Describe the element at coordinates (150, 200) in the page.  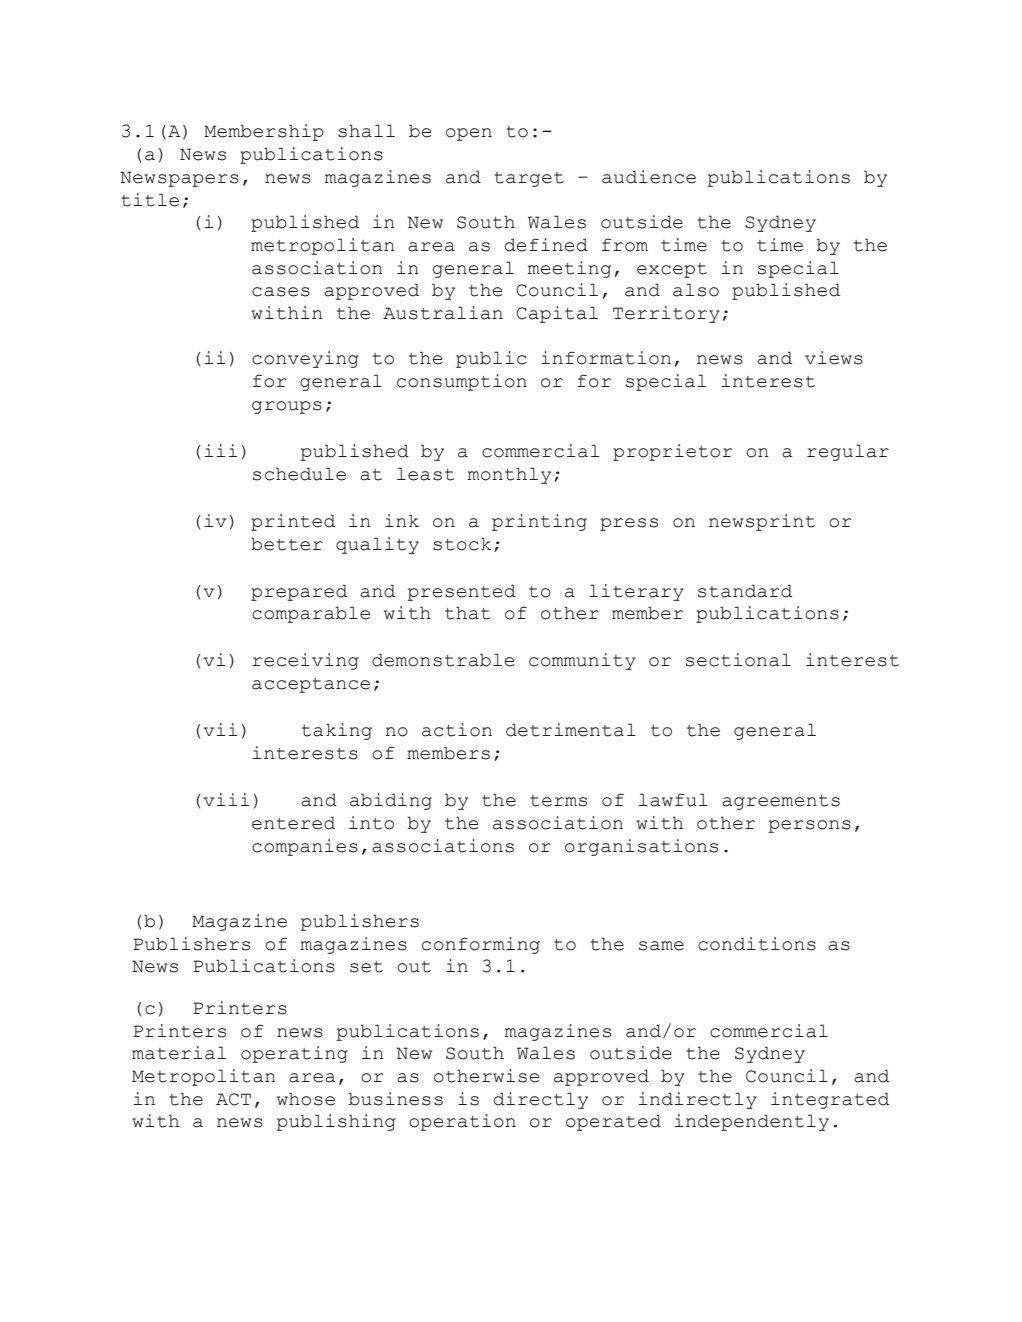
I see `title` at that location.
